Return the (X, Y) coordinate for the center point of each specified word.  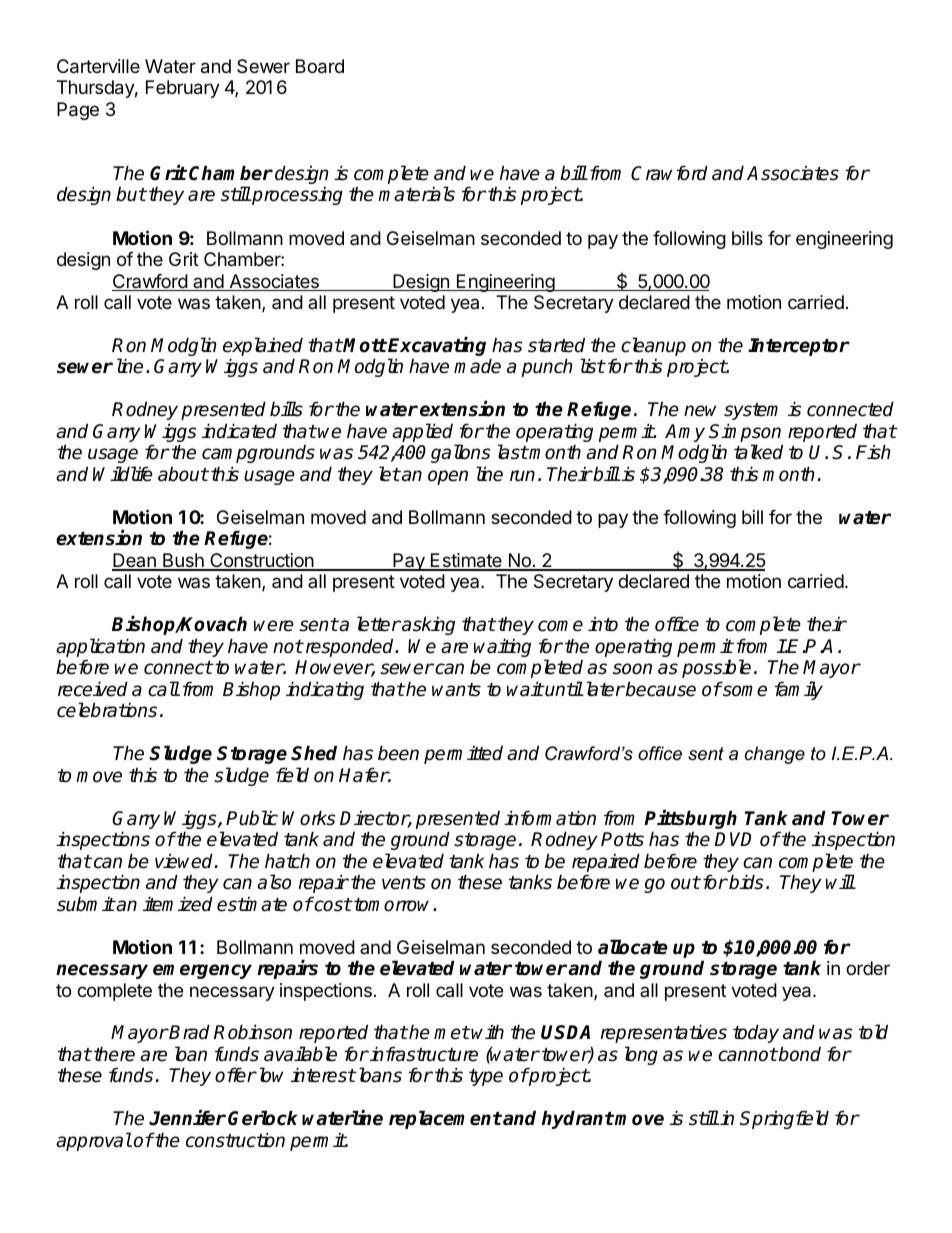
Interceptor (799, 347)
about (183, 474)
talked (758, 452)
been (398, 753)
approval (94, 1141)
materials (416, 194)
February (183, 89)
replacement (445, 1119)
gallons (461, 453)
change (775, 755)
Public (252, 818)
